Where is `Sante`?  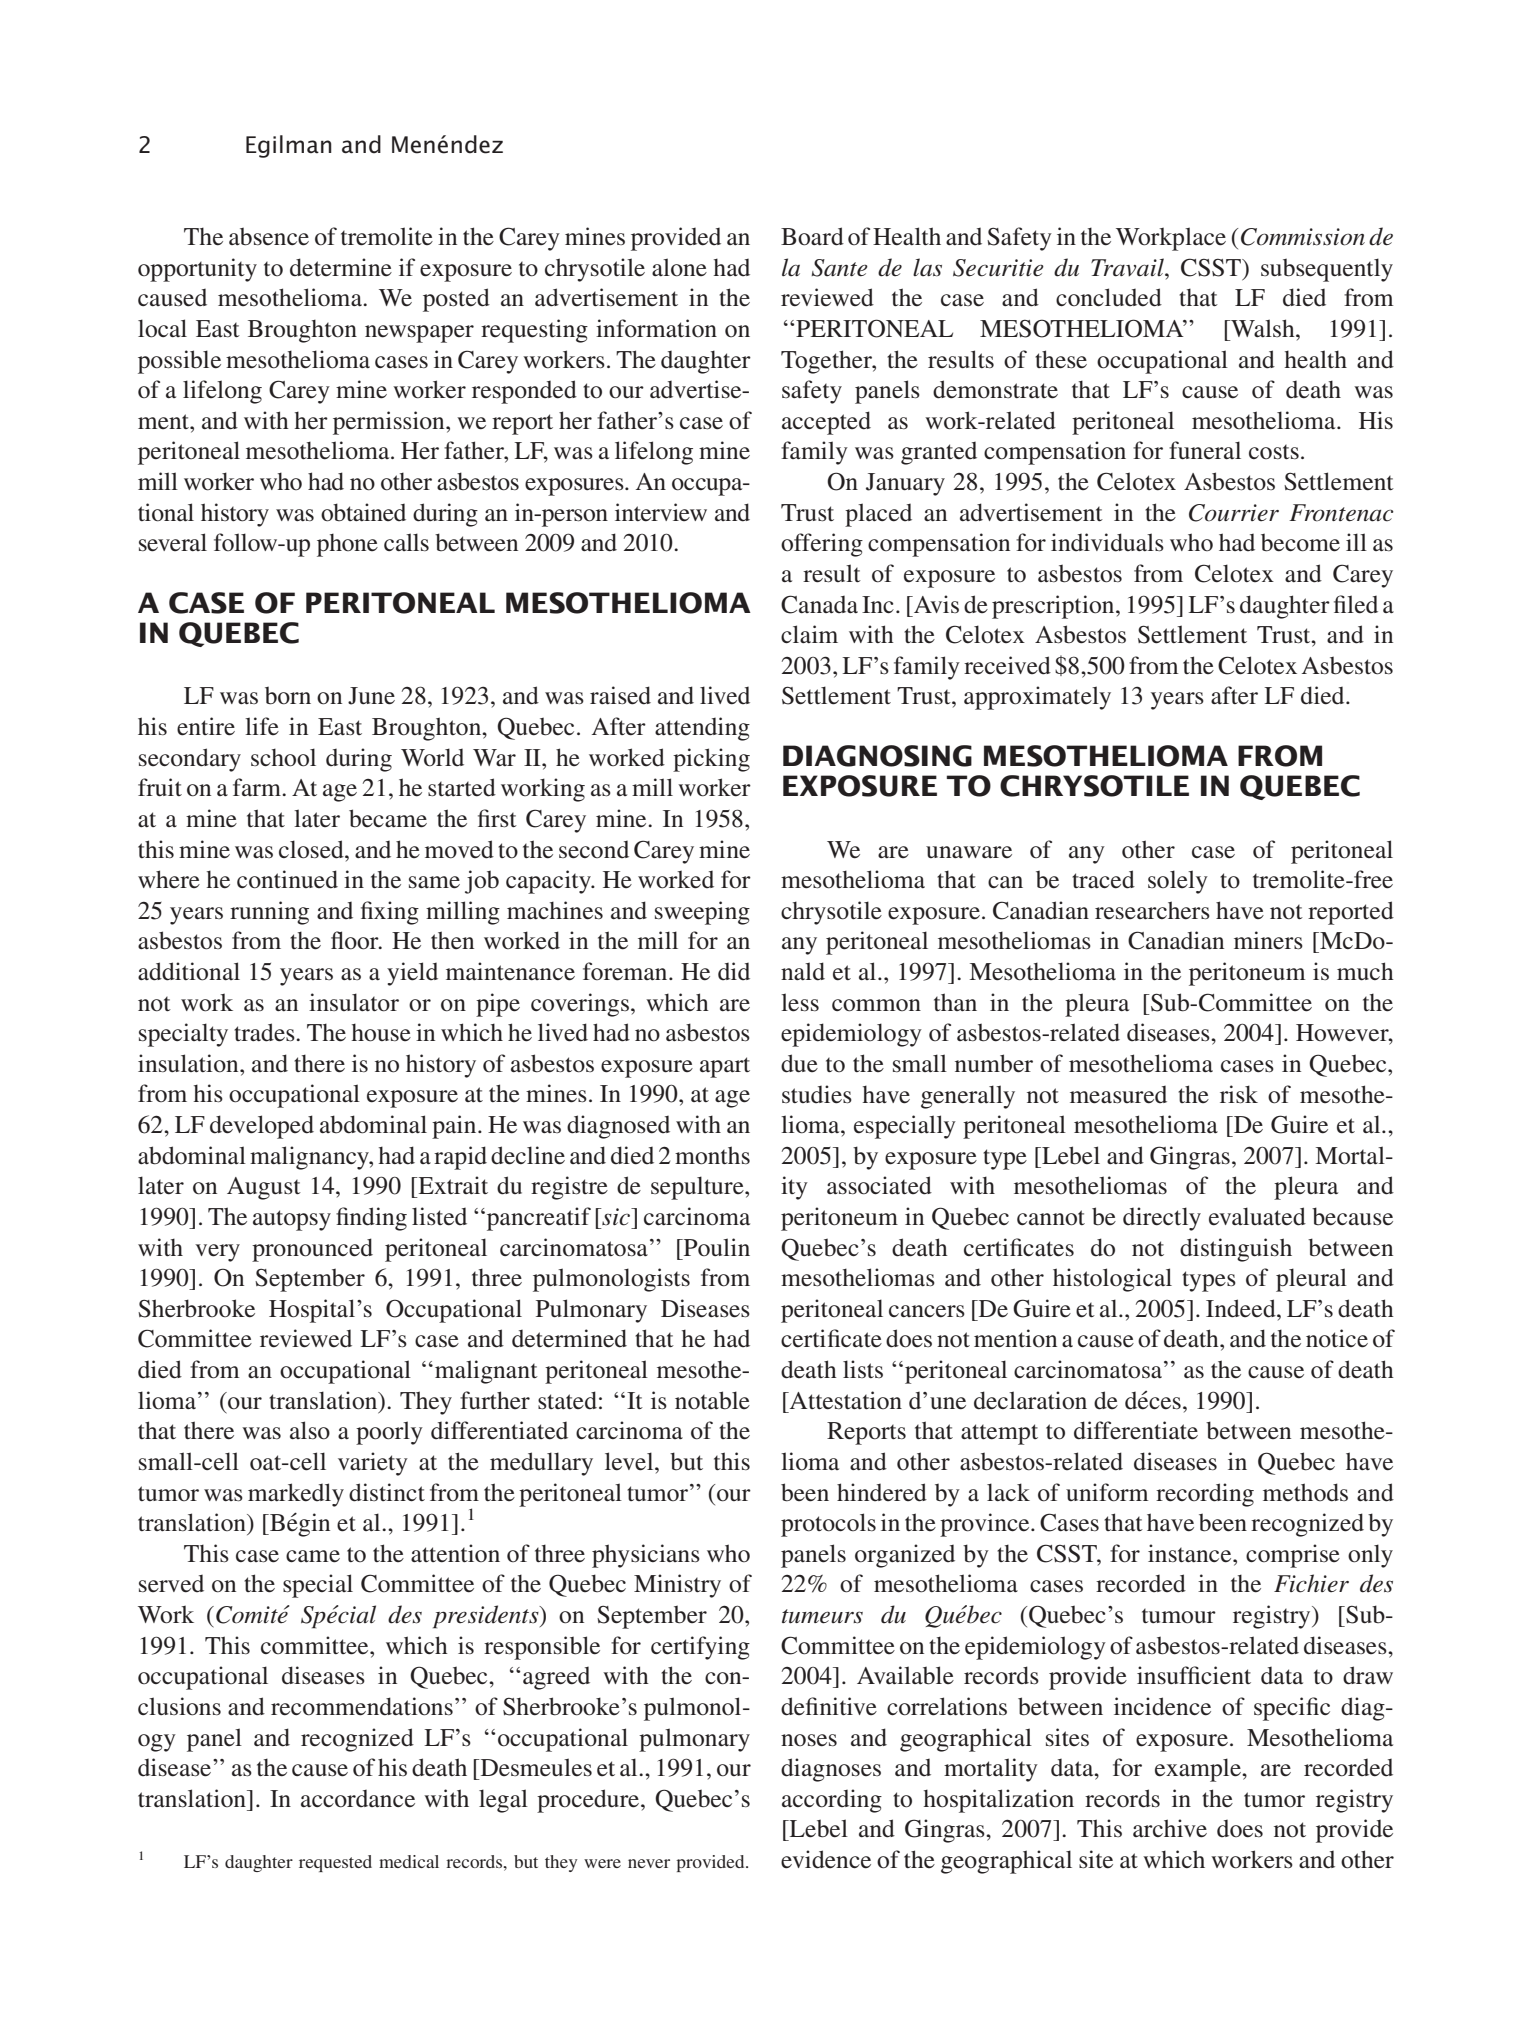
Sante is located at coordinates (839, 268).
